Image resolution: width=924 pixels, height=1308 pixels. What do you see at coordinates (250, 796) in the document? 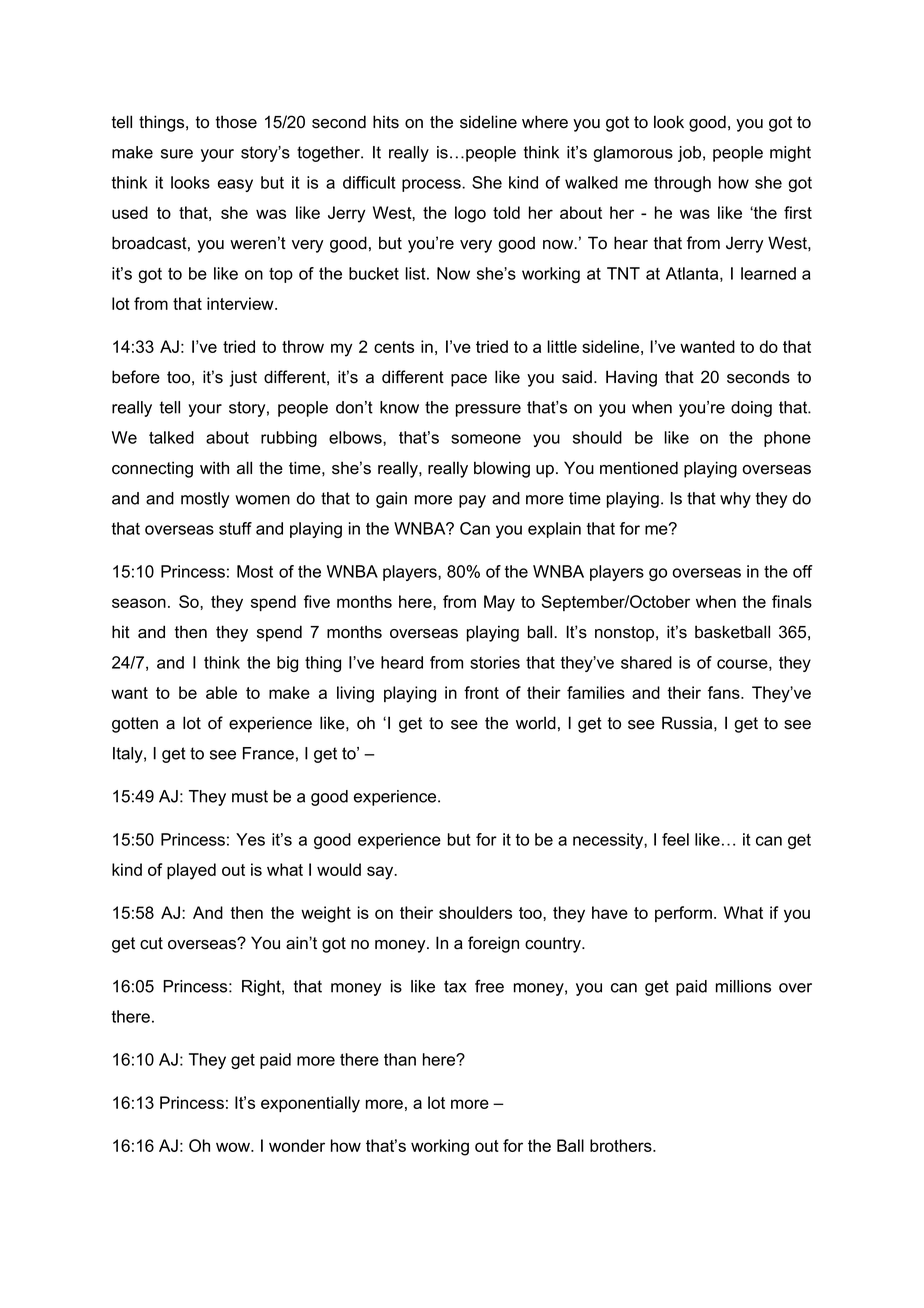
I see `must` at bounding box center [250, 796].
